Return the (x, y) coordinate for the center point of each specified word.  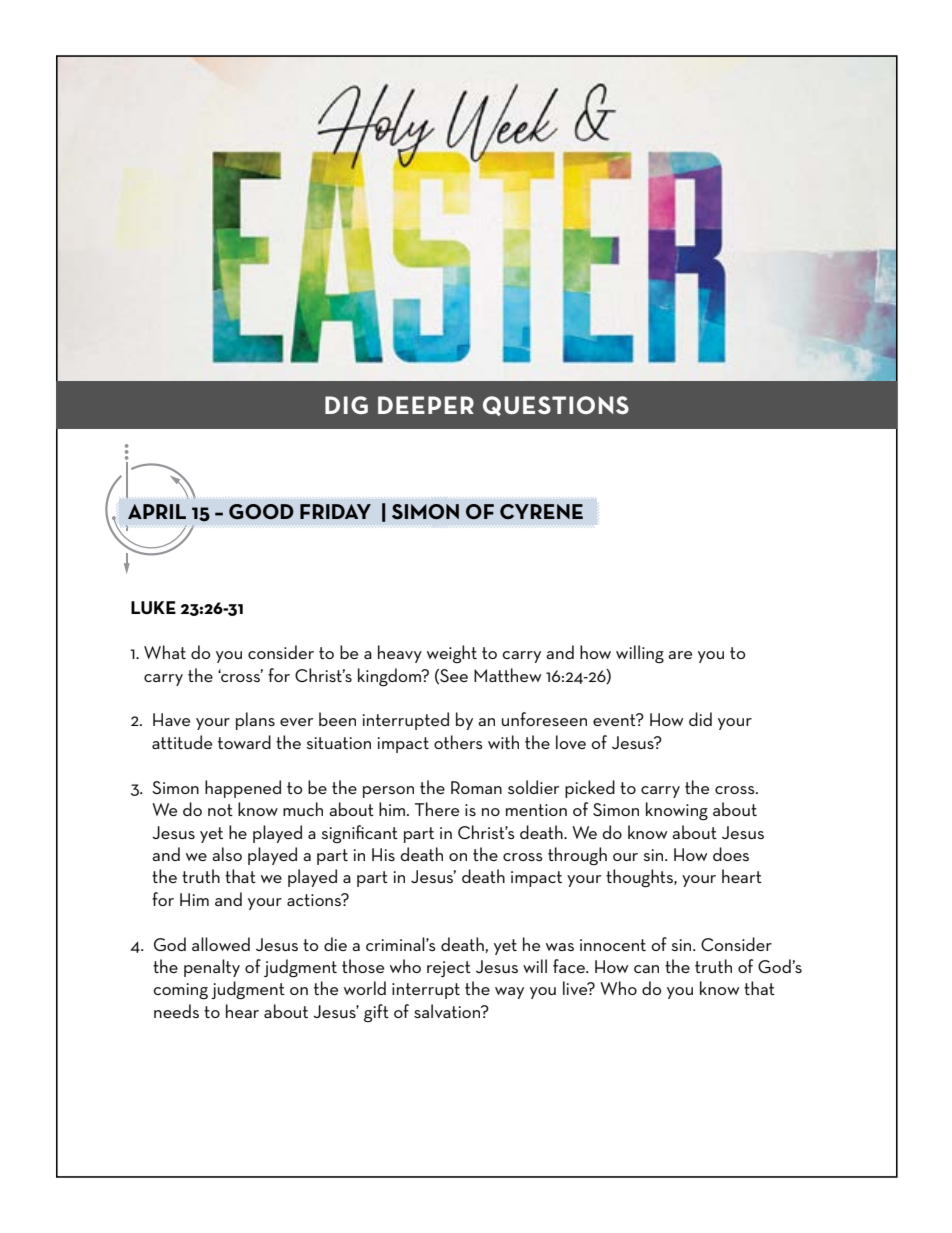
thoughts (640, 878)
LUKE (153, 607)
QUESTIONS (556, 406)
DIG (346, 405)
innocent (613, 945)
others (458, 742)
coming (180, 991)
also (227, 854)
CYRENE (541, 511)
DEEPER (426, 405)
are (680, 655)
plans (255, 721)
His (383, 854)
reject (449, 969)
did (700, 719)
